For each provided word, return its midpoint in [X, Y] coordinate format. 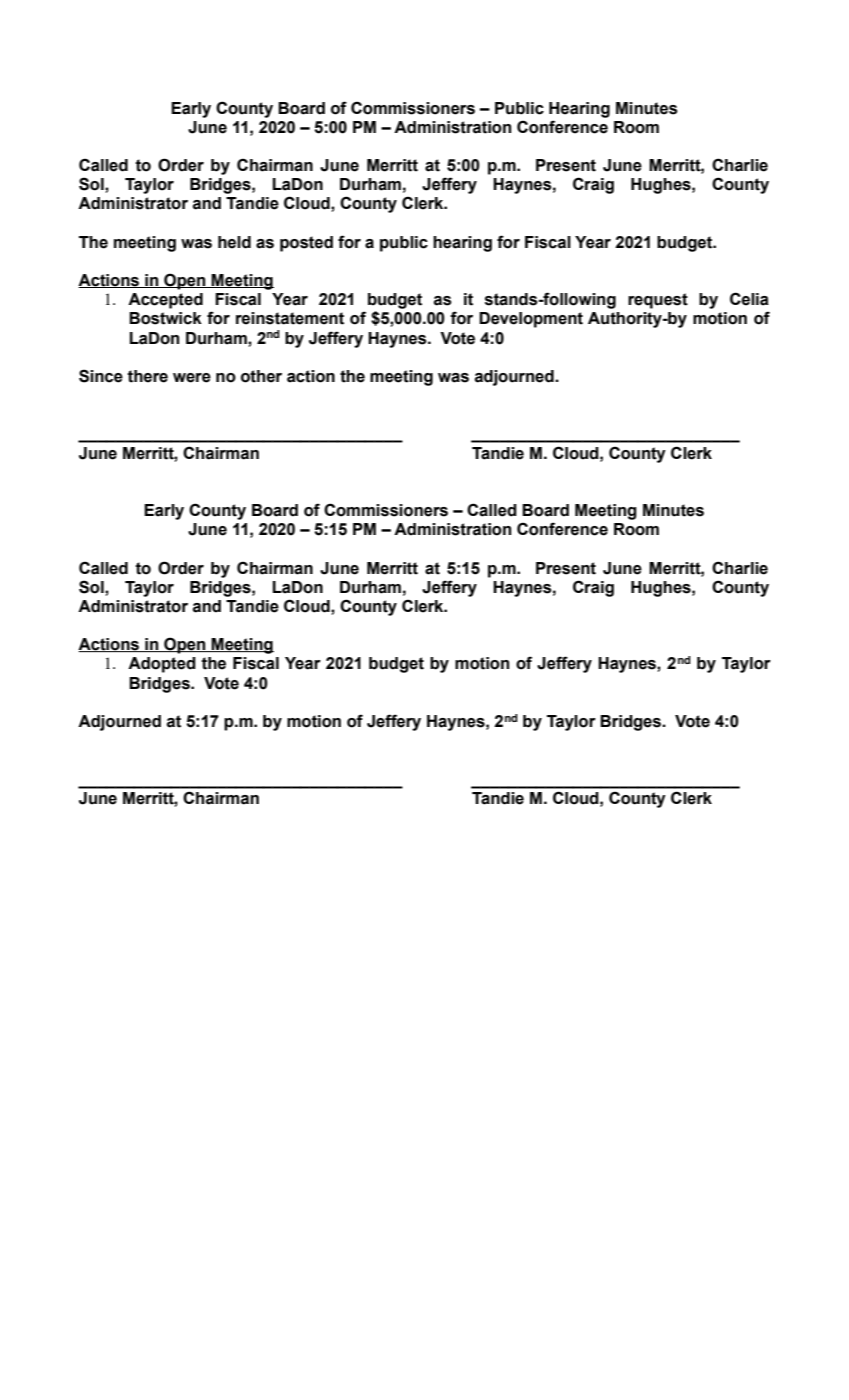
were [192, 378]
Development [531, 320]
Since [101, 376]
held [234, 242]
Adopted [162, 665]
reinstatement [290, 318]
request [658, 301]
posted [306, 244]
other [261, 376]
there [147, 376]
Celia [749, 299]
